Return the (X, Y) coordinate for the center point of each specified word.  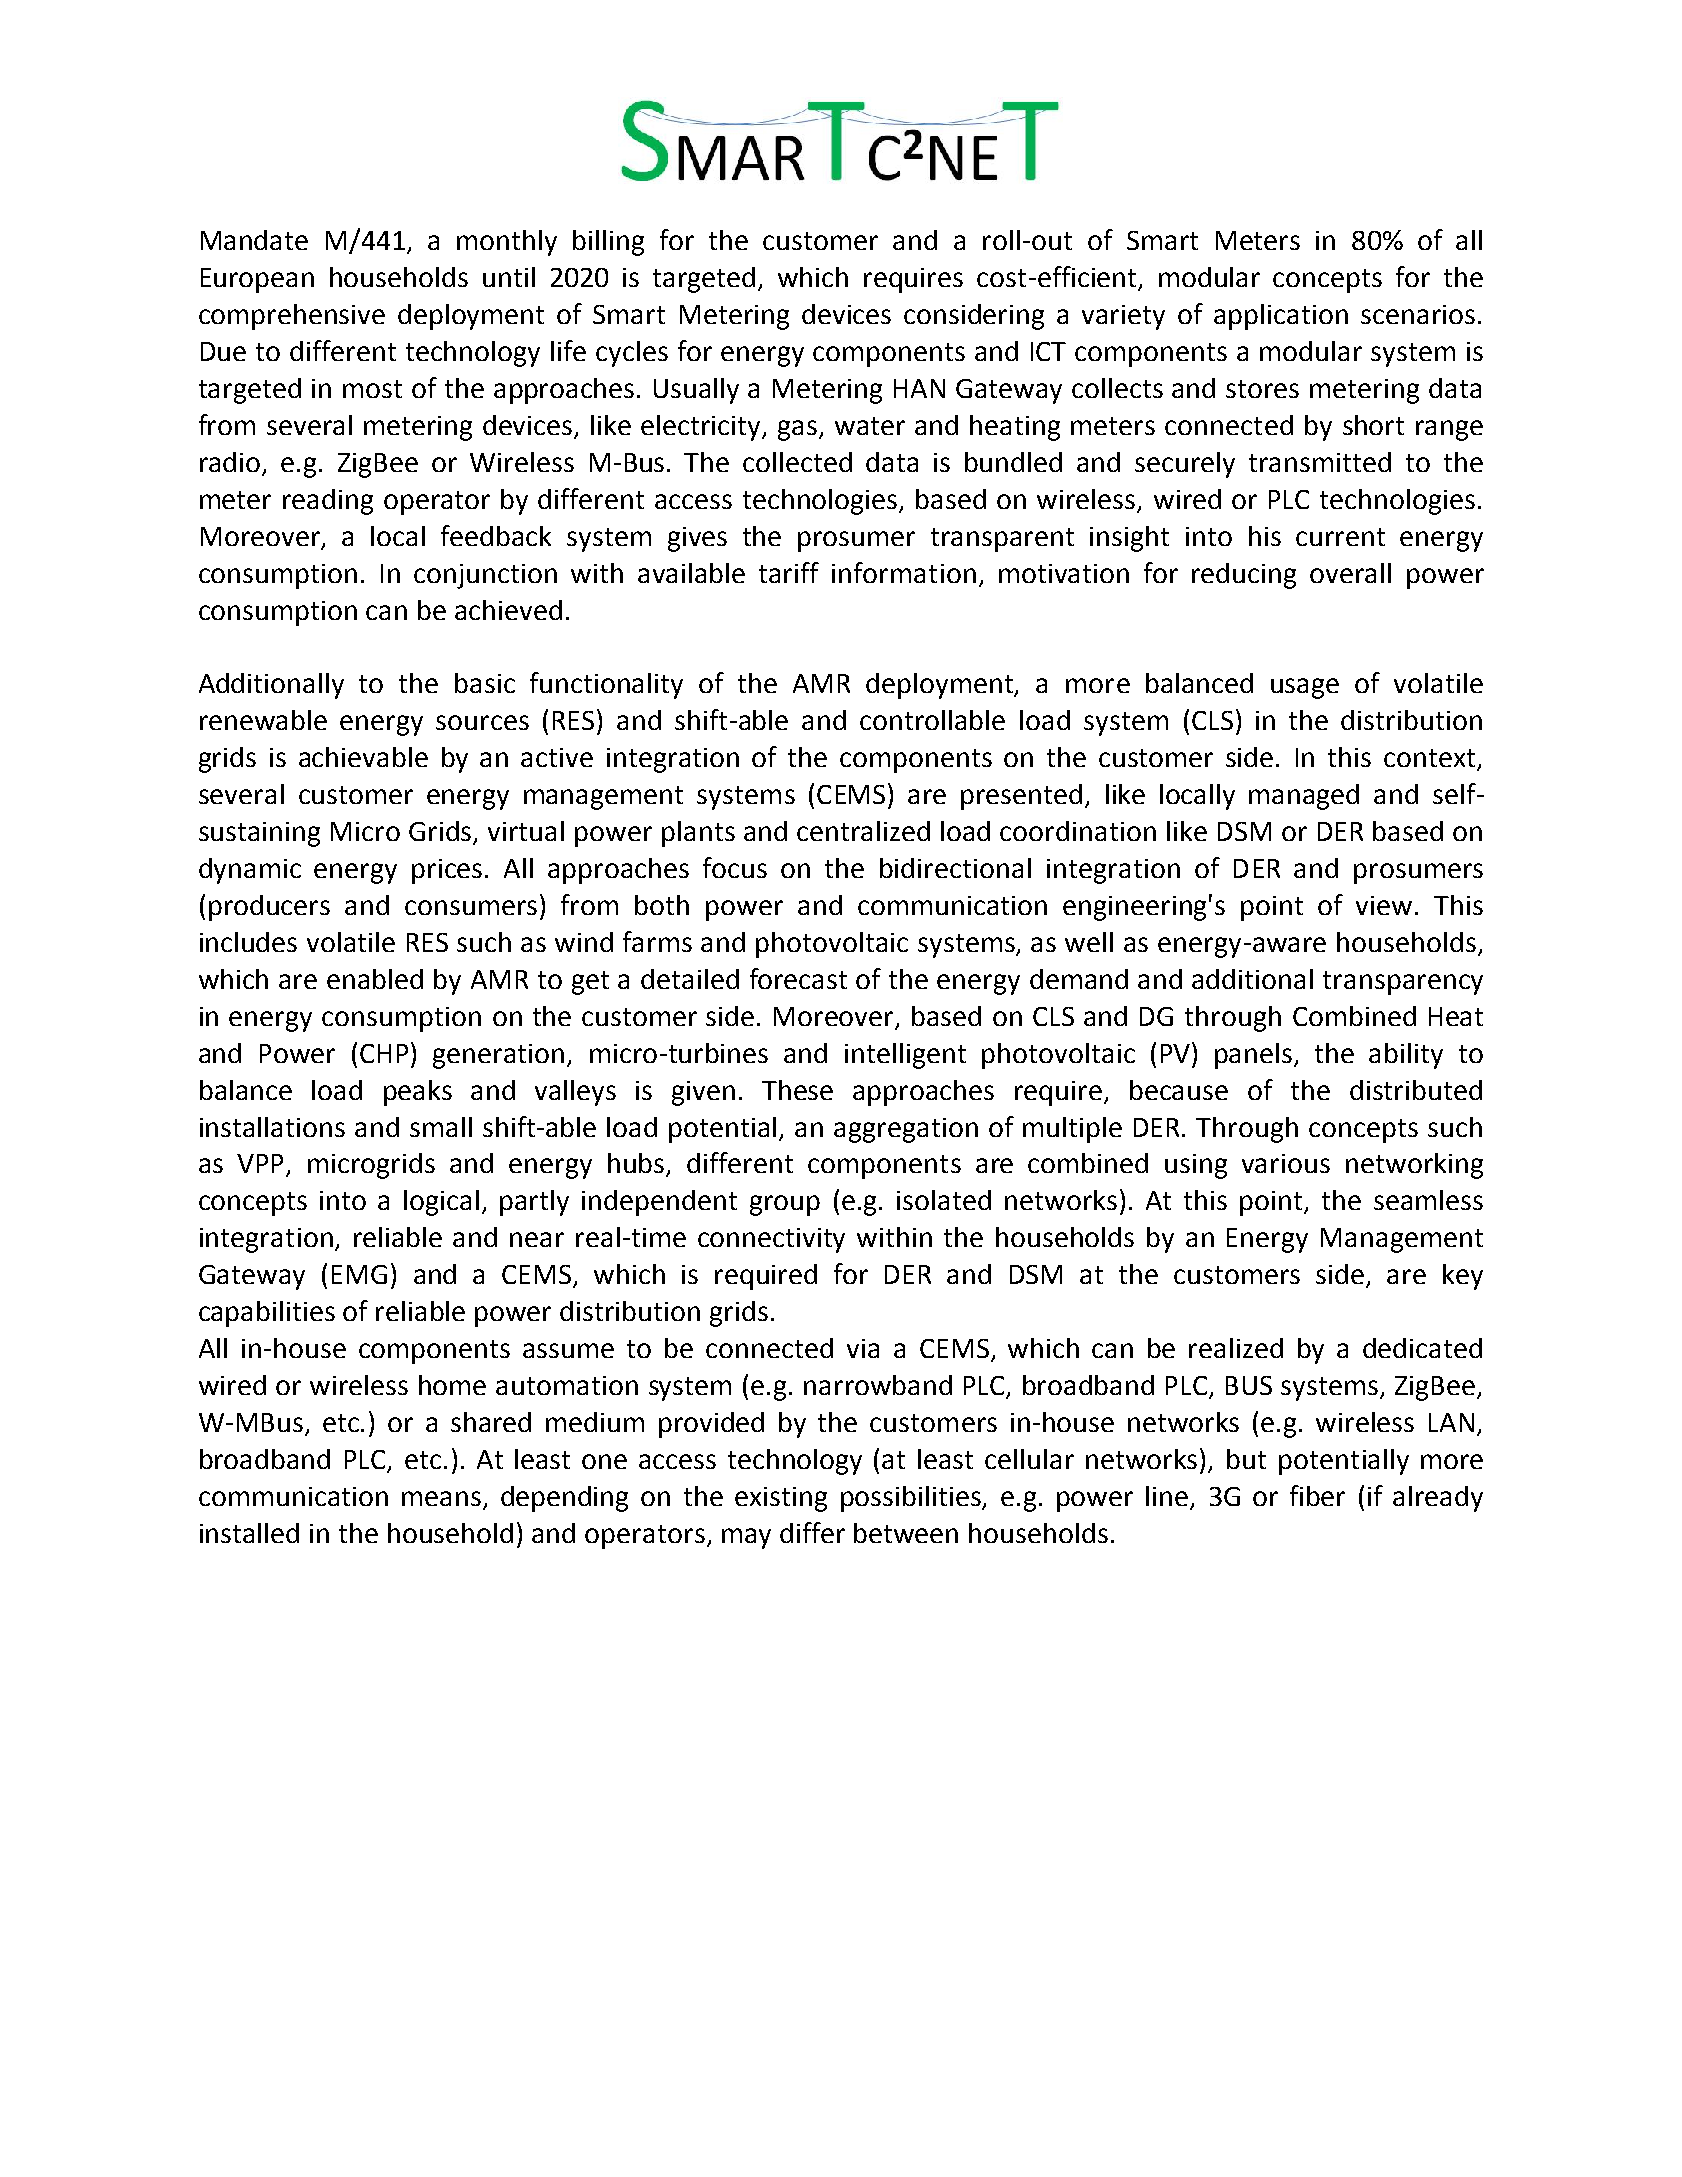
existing (781, 1499)
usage (1305, 688)
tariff (789, 572)
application (1281, 317)
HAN (919, 388)
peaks (418, 1093)
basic (485, 683)
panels (1255, 1056)
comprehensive (292, 317)
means (441, 1498)
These (797, 1090)
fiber (1317, 1495)
